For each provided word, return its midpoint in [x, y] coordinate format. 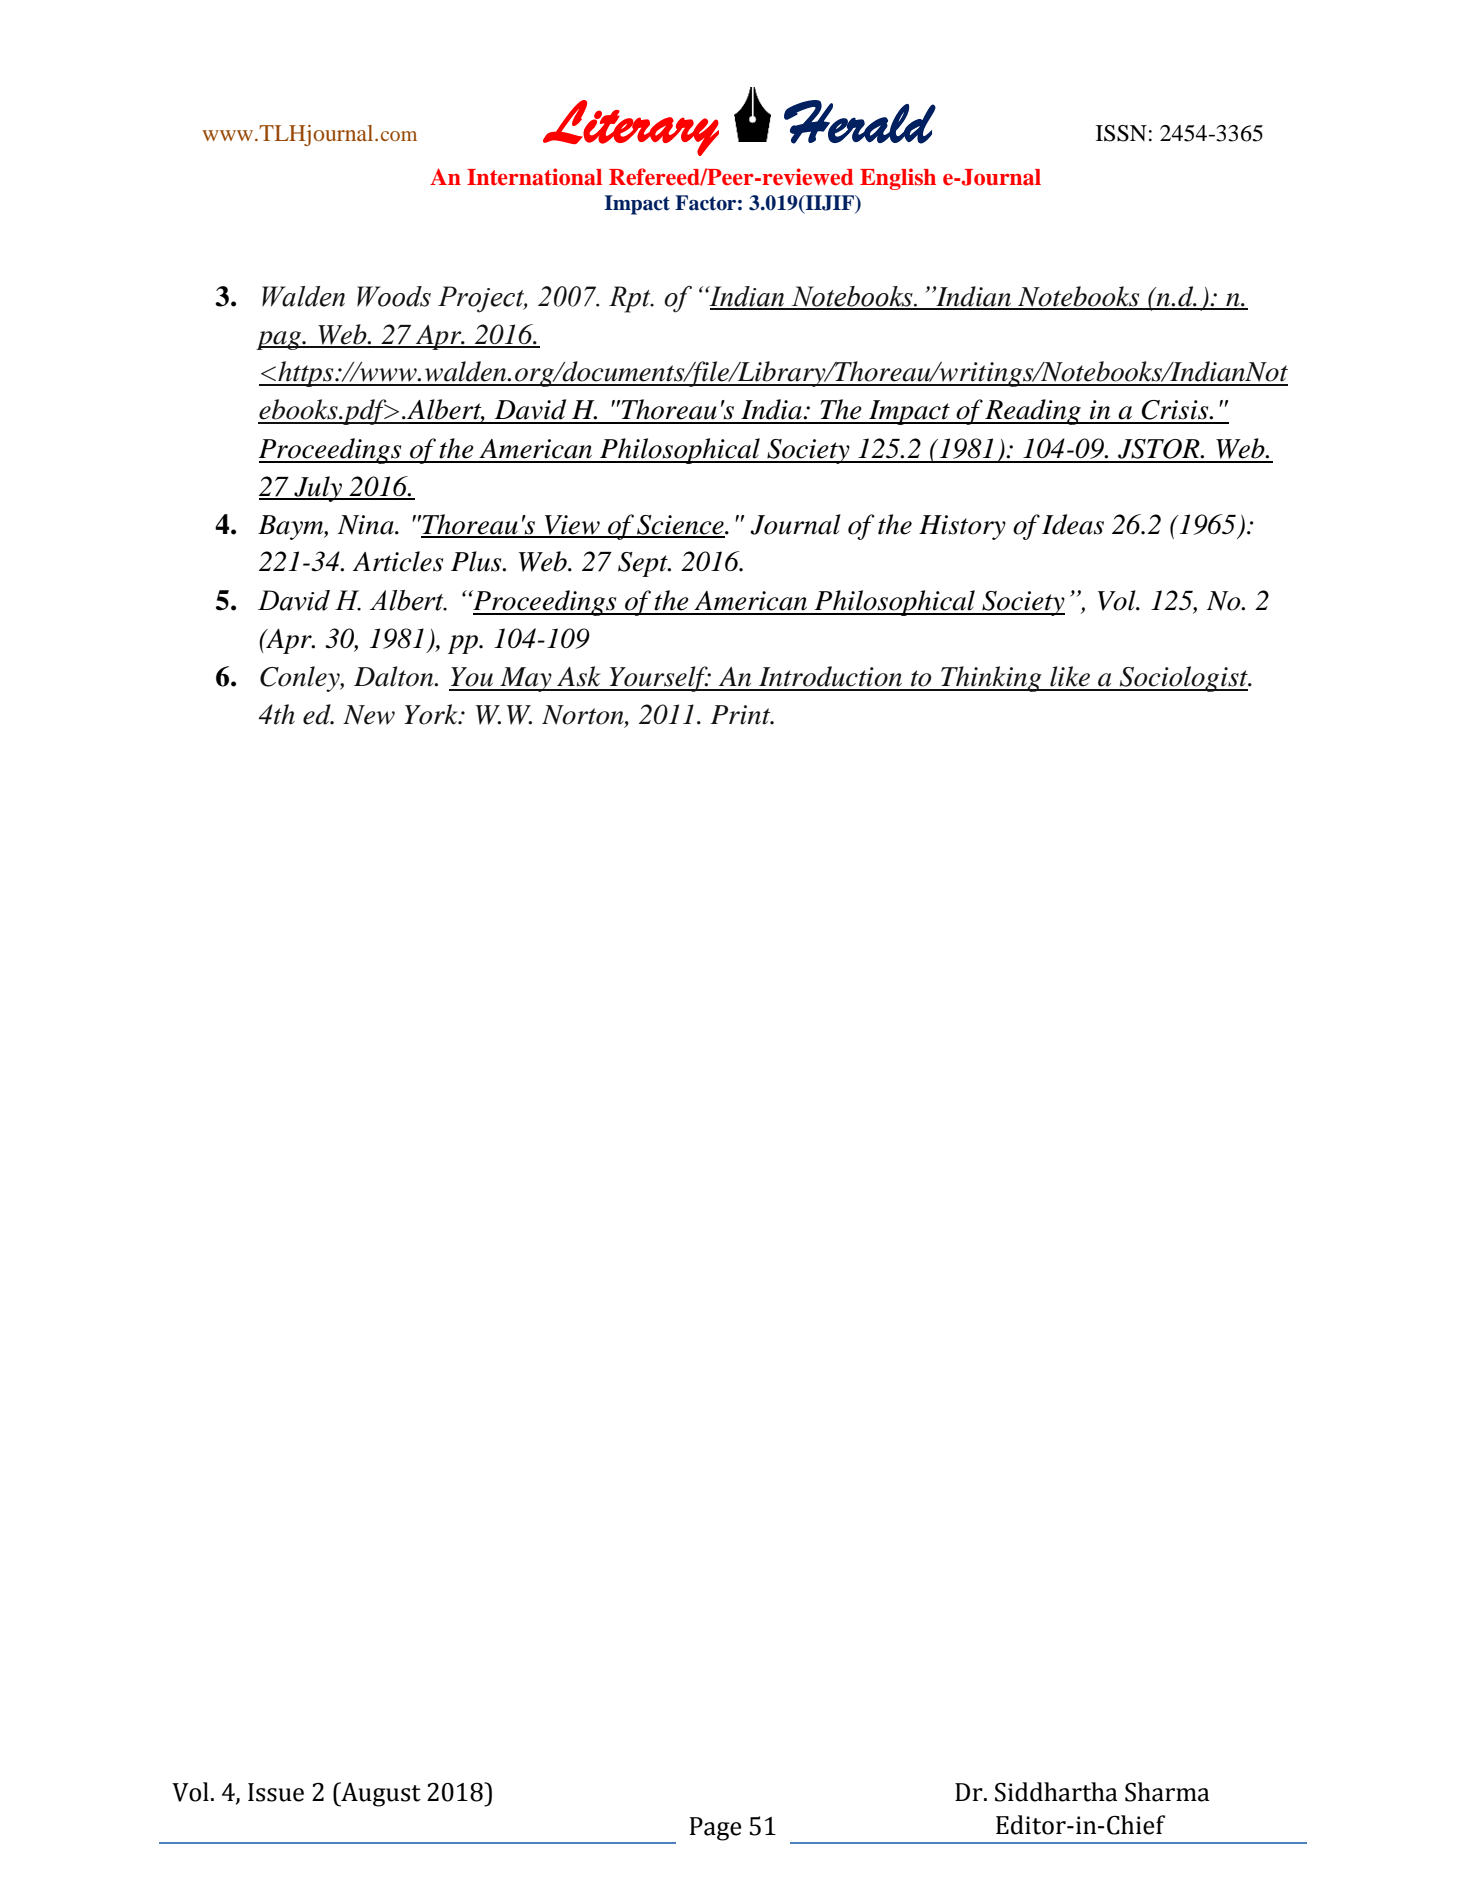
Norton [584, 715]
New [369, 715]
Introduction [830, 676]
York [432, 714]
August [380, 1794]
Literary [631, 128]
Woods [394, 296]
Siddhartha [1056, 1792]
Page [716, 1829]
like [1070, 676]
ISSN [1121, 133]
